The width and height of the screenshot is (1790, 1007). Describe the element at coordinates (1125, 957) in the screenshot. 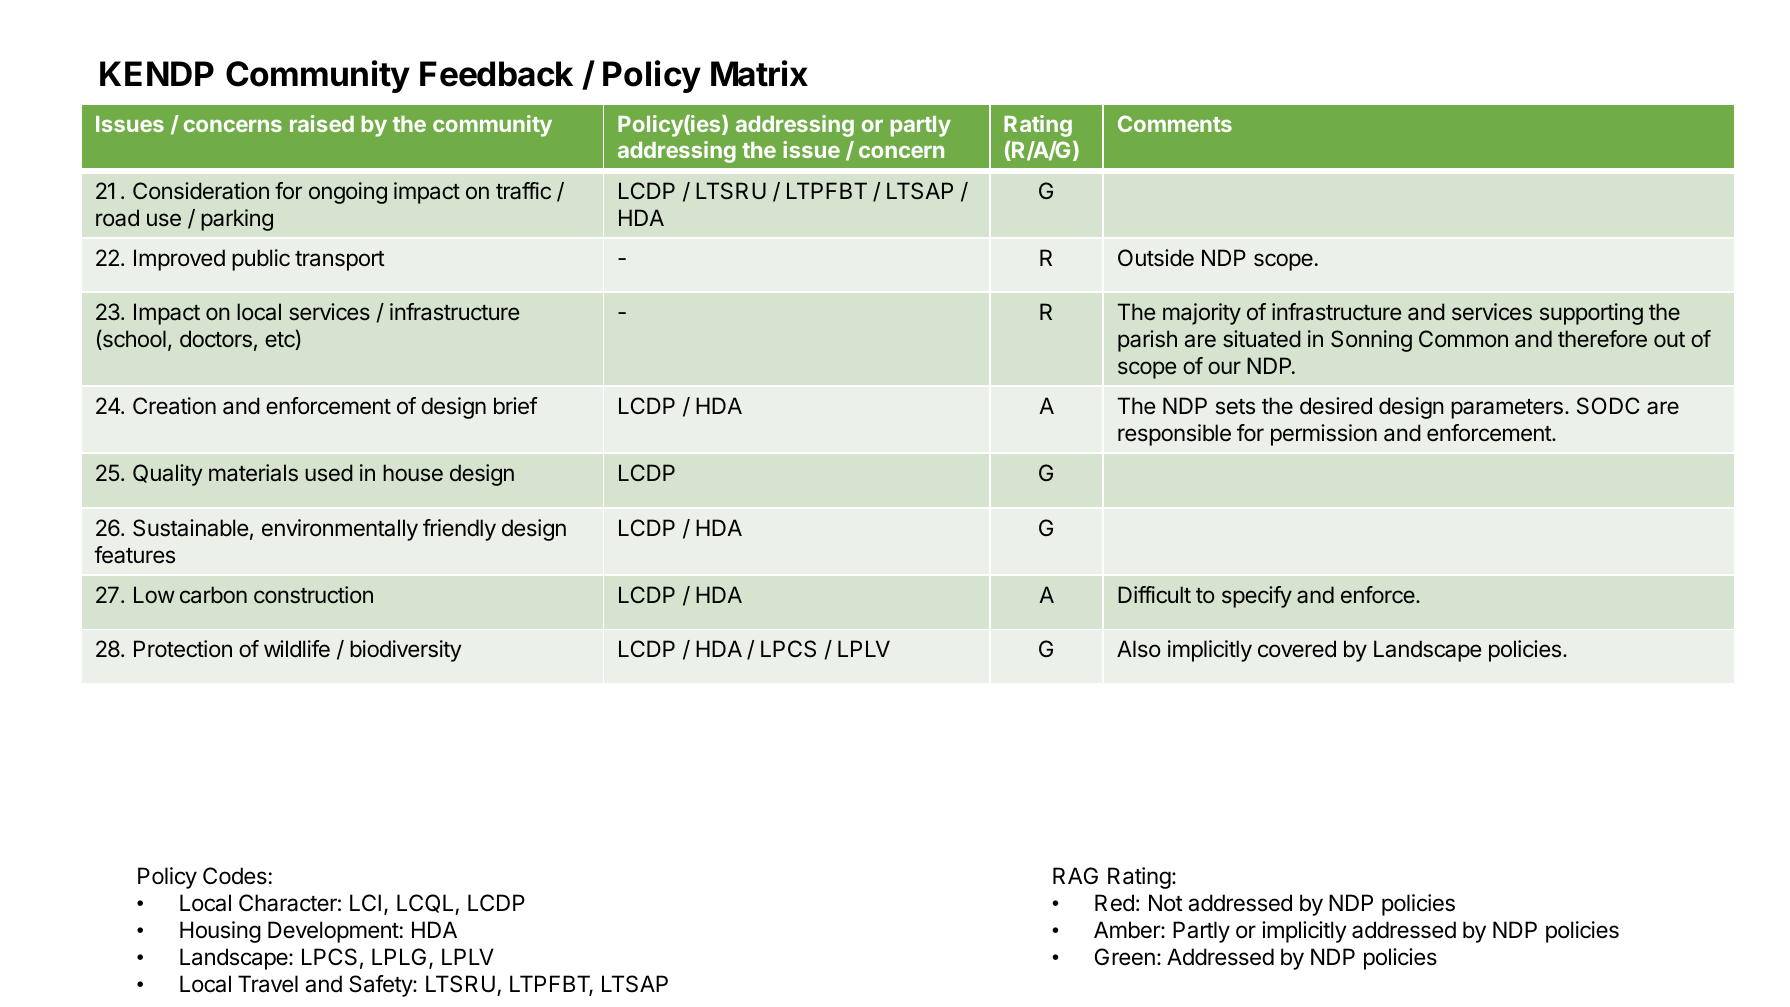

I see `Green` at that location.
